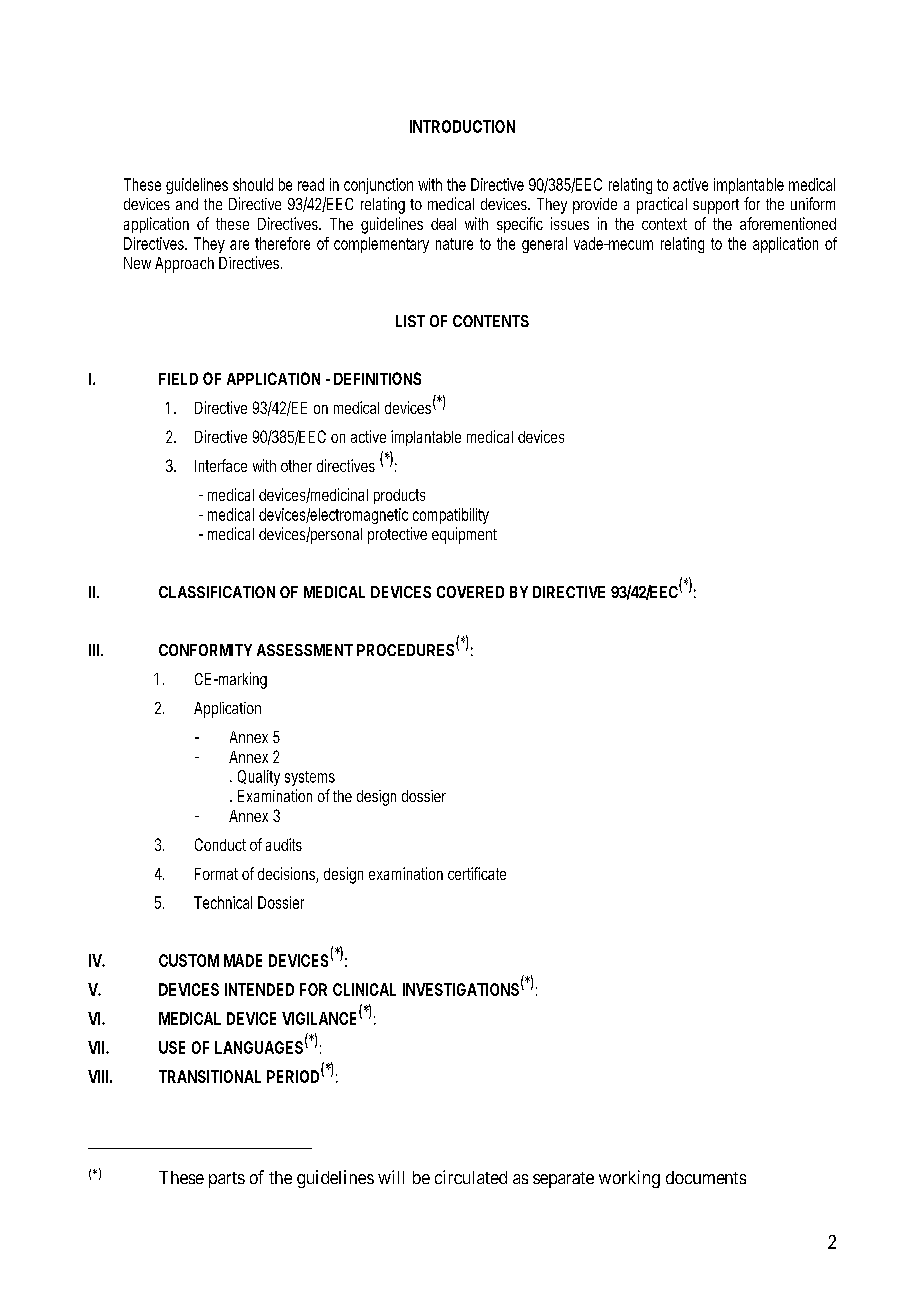 The image size is (924, 1308). I want to click on support, so click(716, 206).
